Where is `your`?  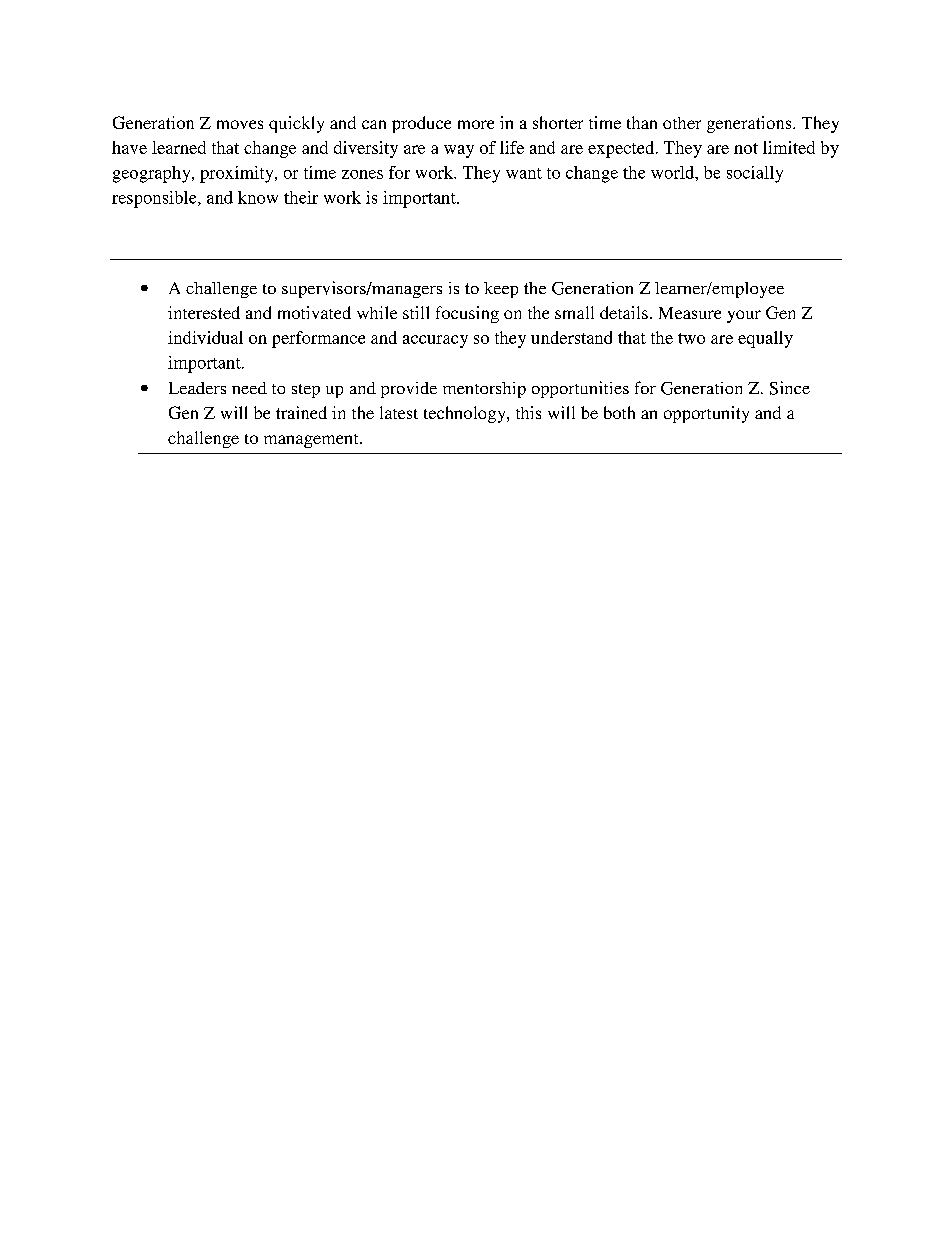 your is located at coordinates (744, 316).
